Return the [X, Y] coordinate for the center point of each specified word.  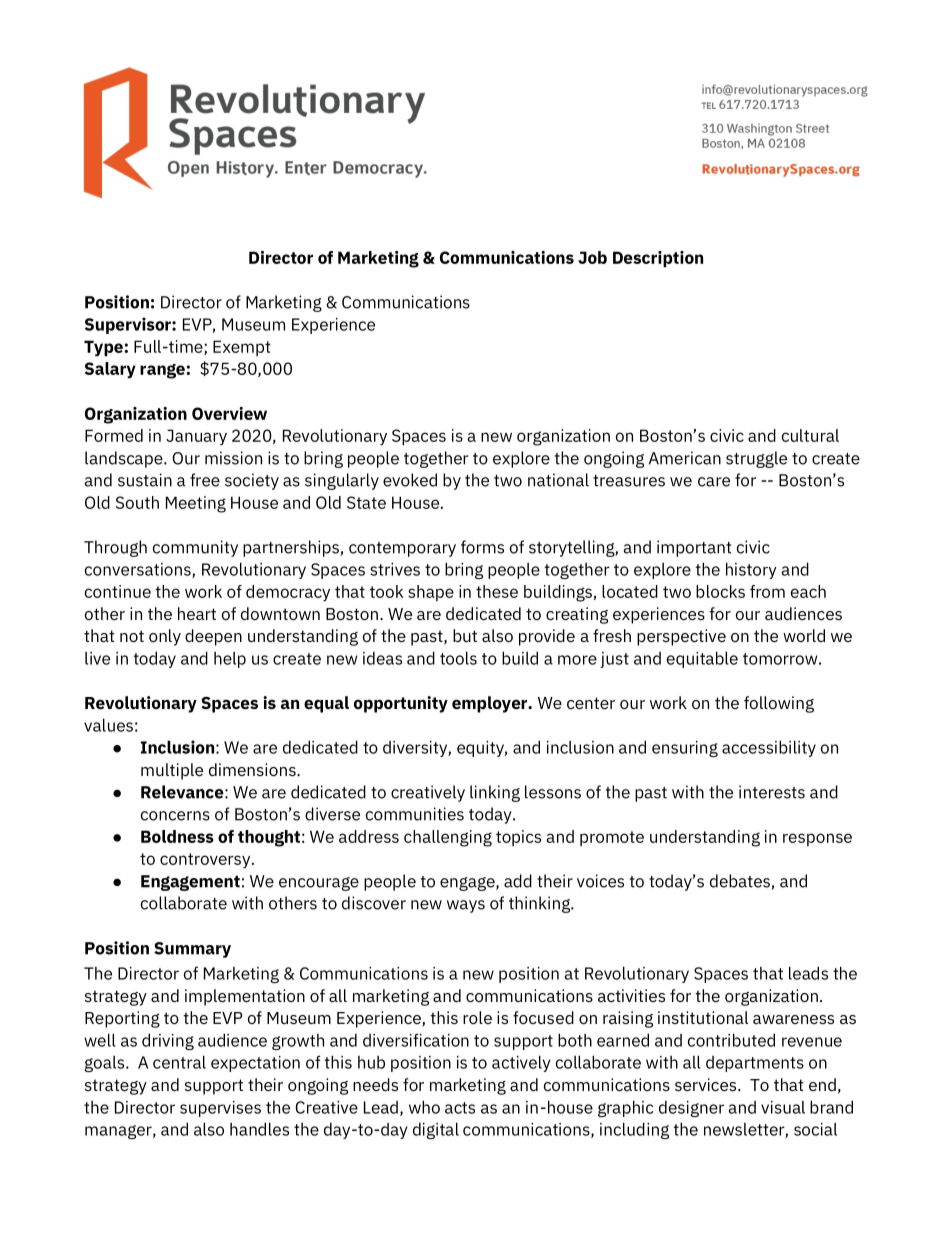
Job [592, 257]
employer [491, 704]
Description [658, 259]
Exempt [242, 348]
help [230, 660]
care [714, 482]
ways [466, 906]
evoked [410, 480]
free [205, 480]
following [779, 704]
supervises [220, 1109]
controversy [206, 860]
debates [741, 882]
